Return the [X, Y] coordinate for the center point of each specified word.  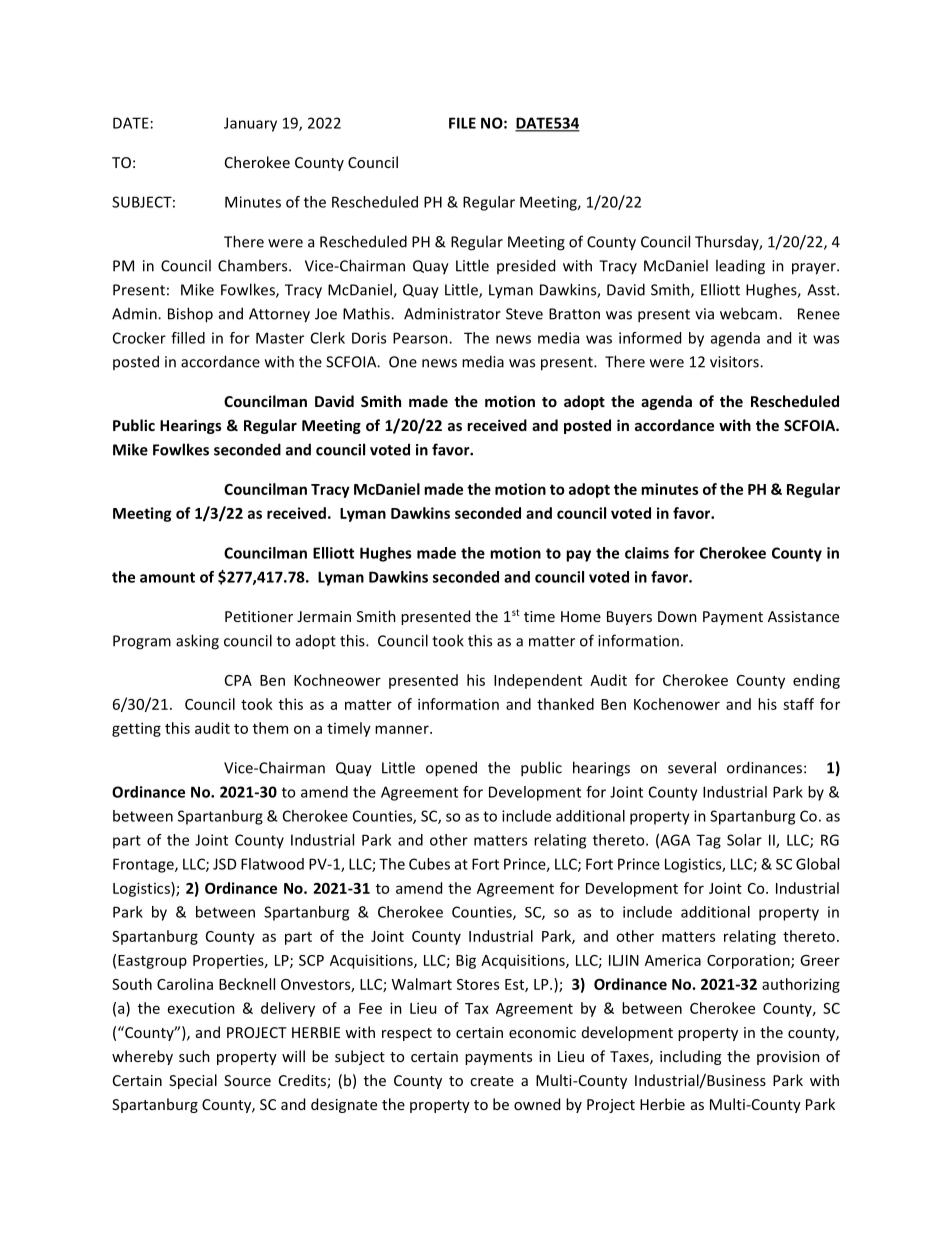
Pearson [421, 338]
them [270, 728]
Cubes [429, 864]
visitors [735, 362]
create [492, 1081]
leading [740, 267]
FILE [462, 123]
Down [677, 616]
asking [197, 642]
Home [581, 616]
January [250, 124]
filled [188, 338]
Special [193, 1081]
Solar [744, 840]
